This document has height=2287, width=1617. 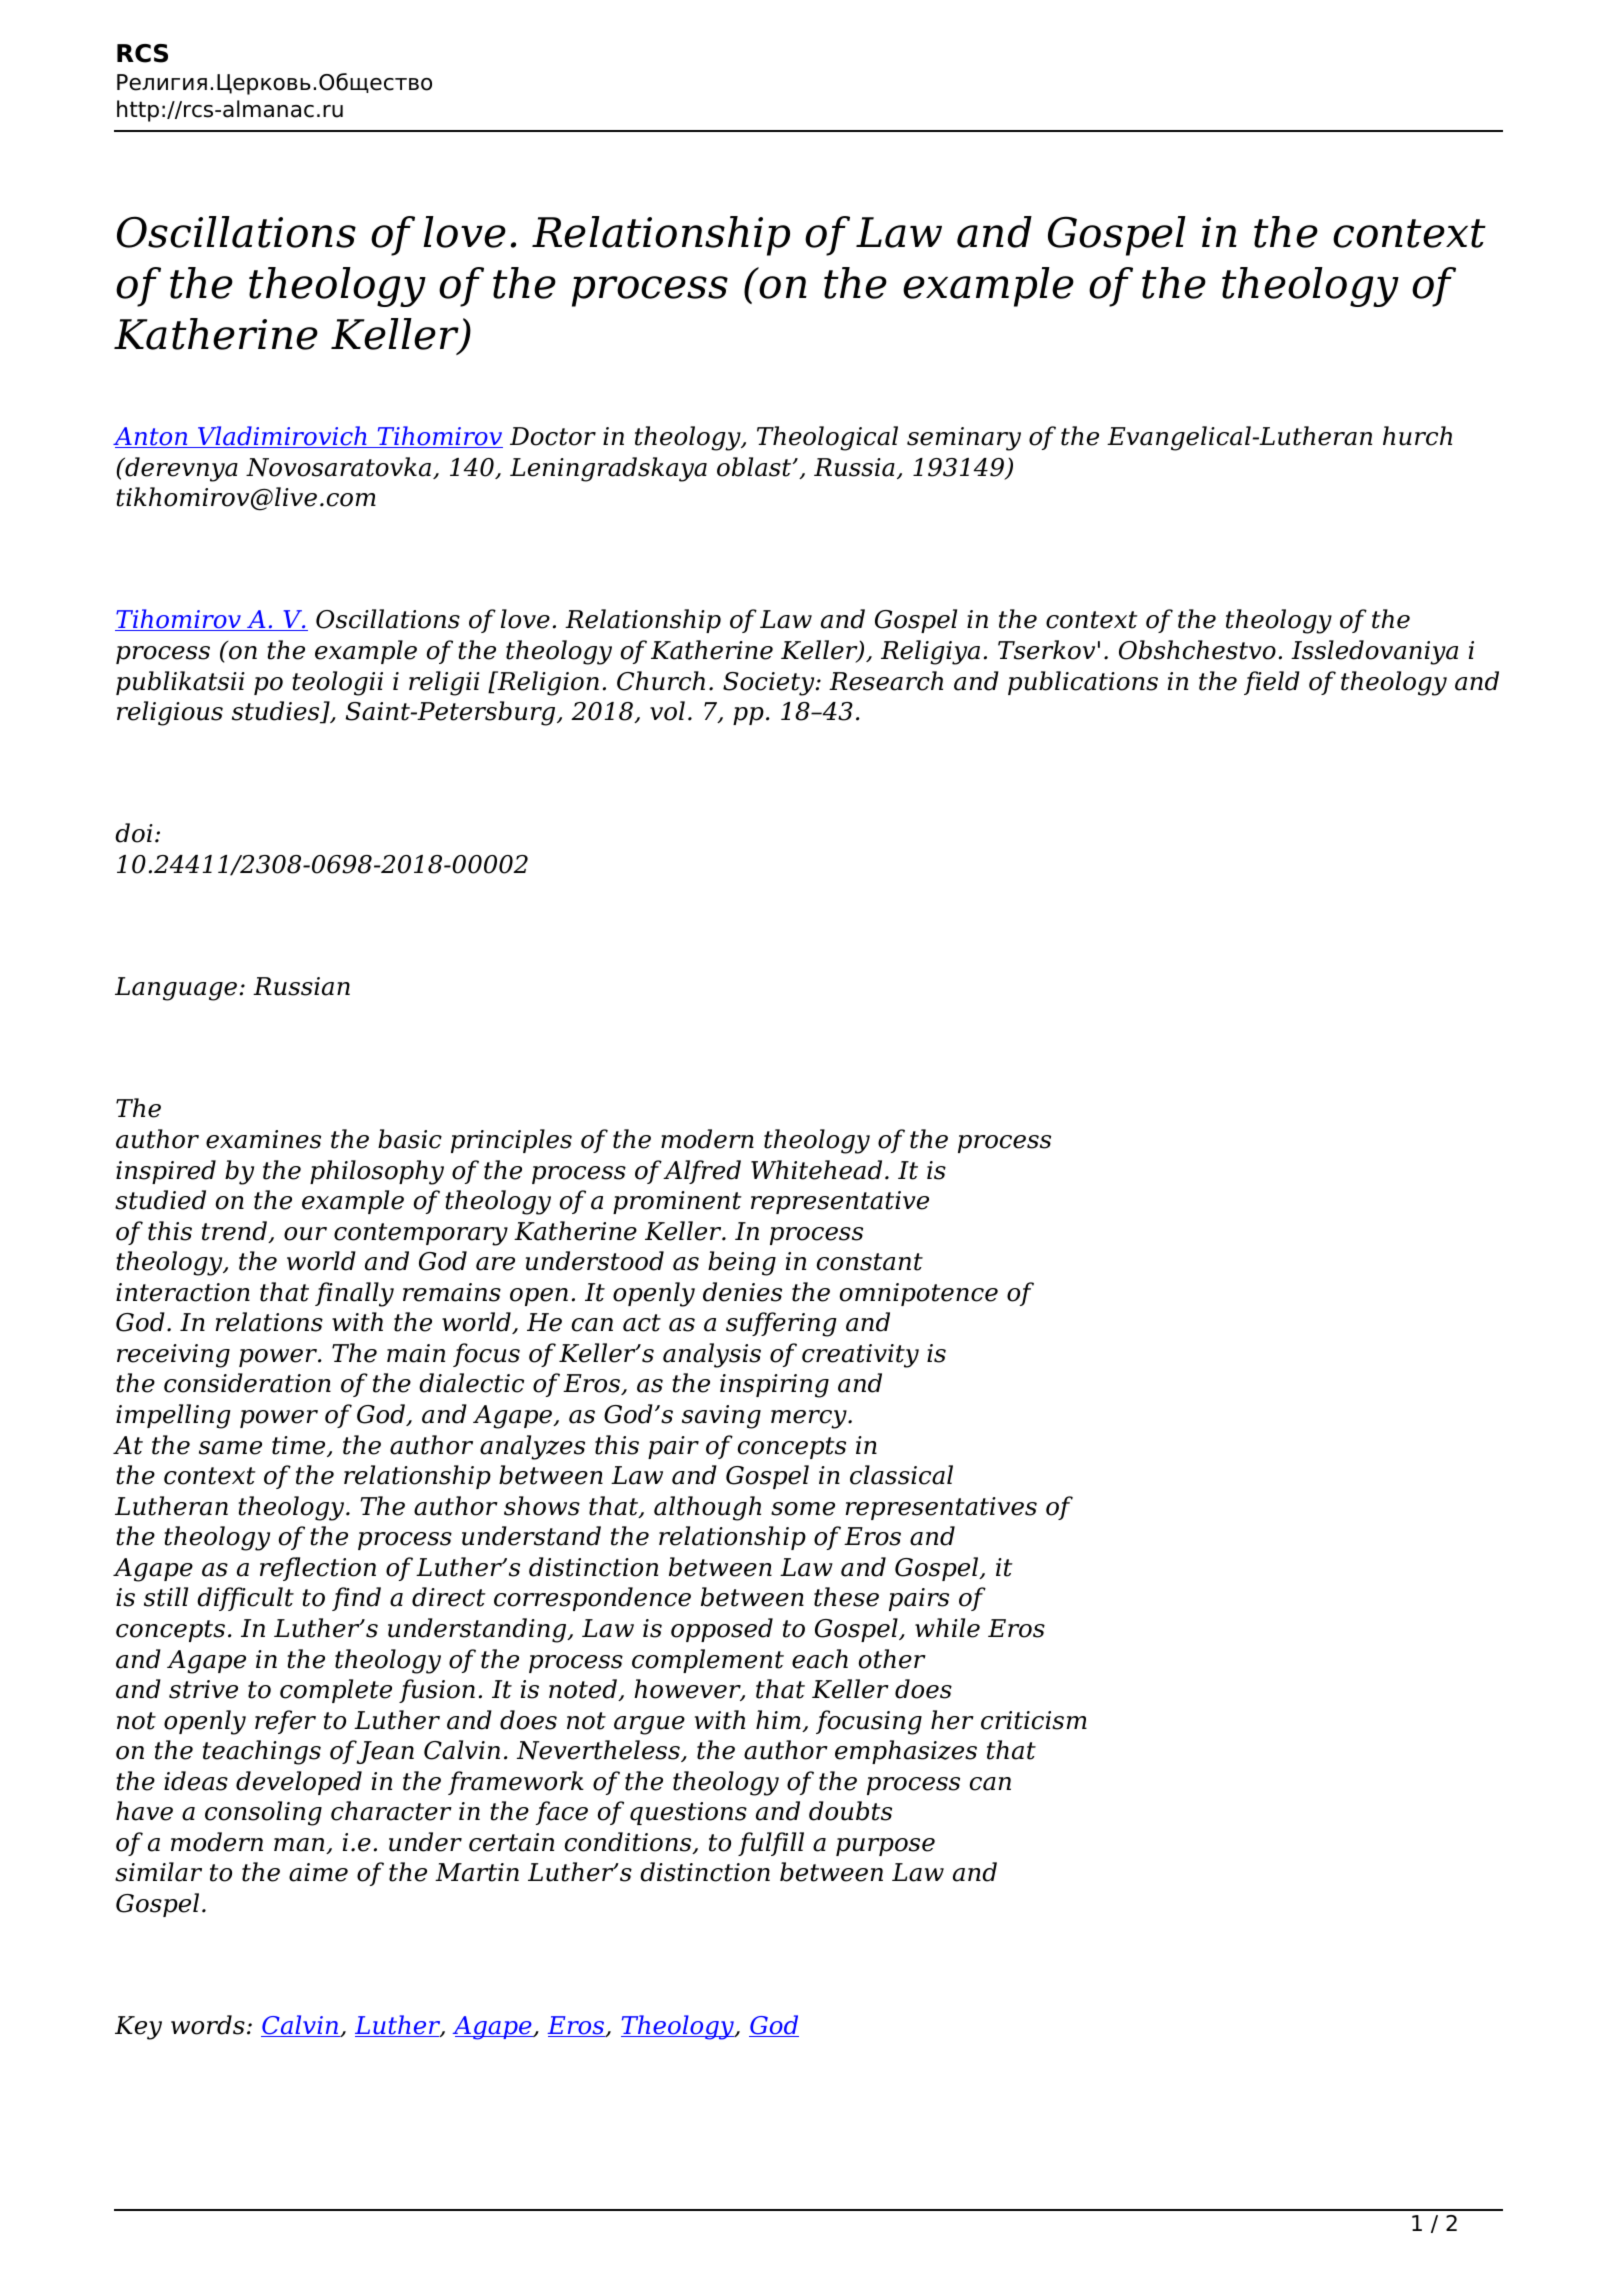 I want to click on trend, so click(x=236, y=1232).
